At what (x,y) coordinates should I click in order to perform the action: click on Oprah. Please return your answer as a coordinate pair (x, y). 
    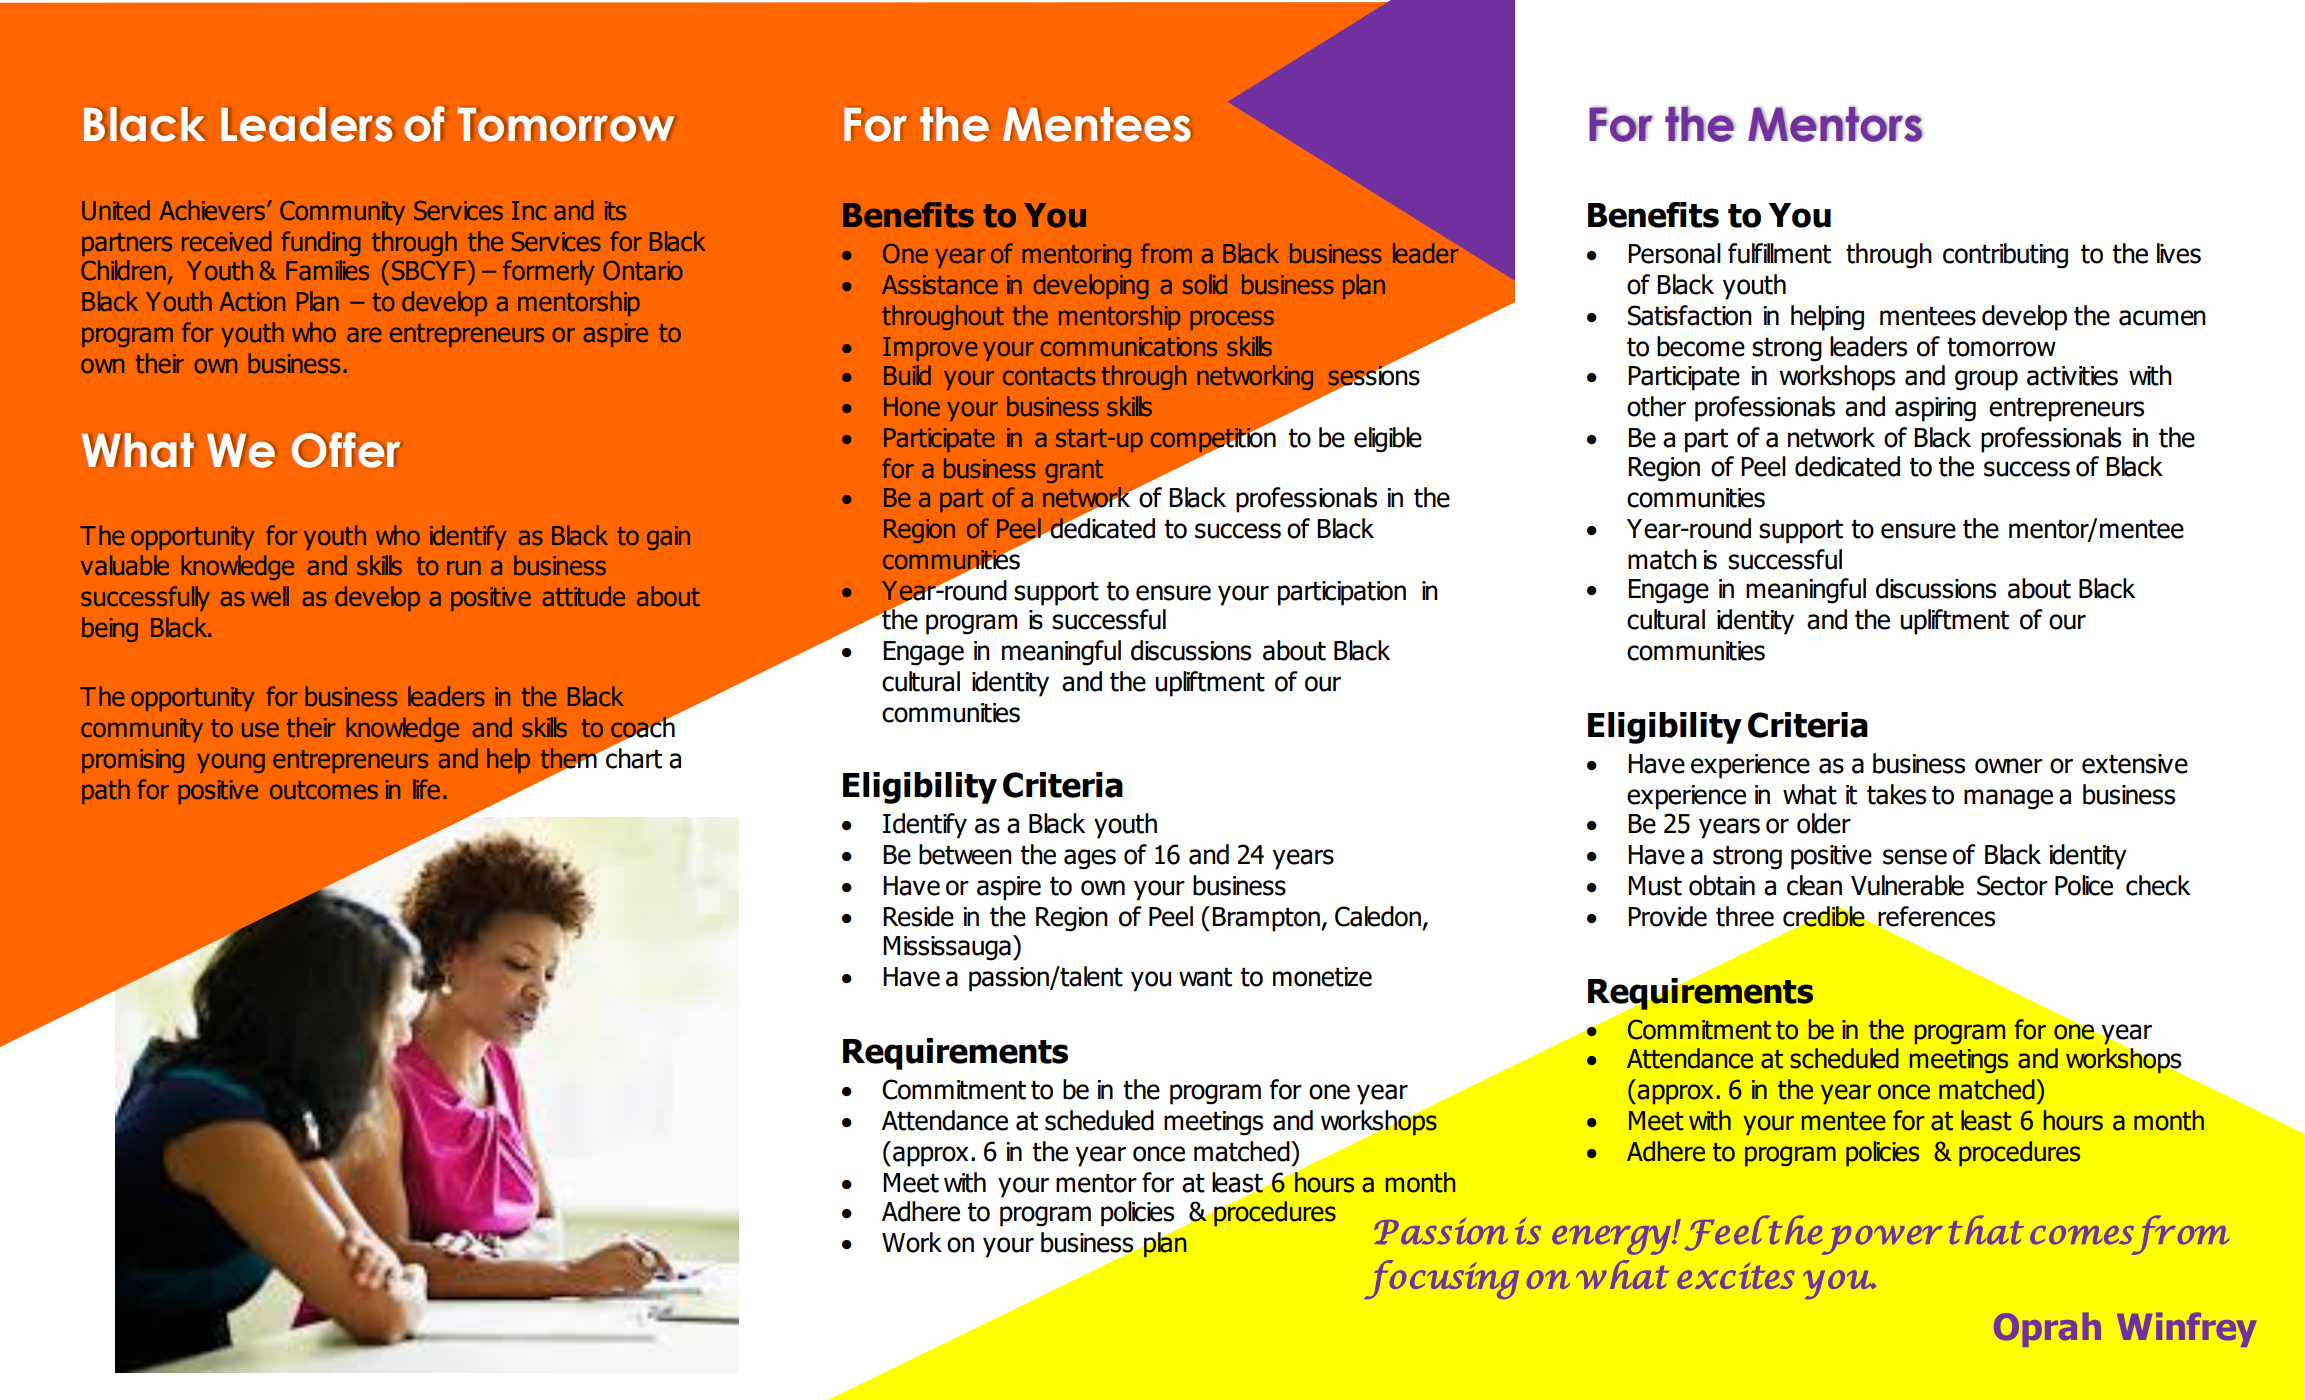
    Looking at the image, I should click on (2047, 1330).
